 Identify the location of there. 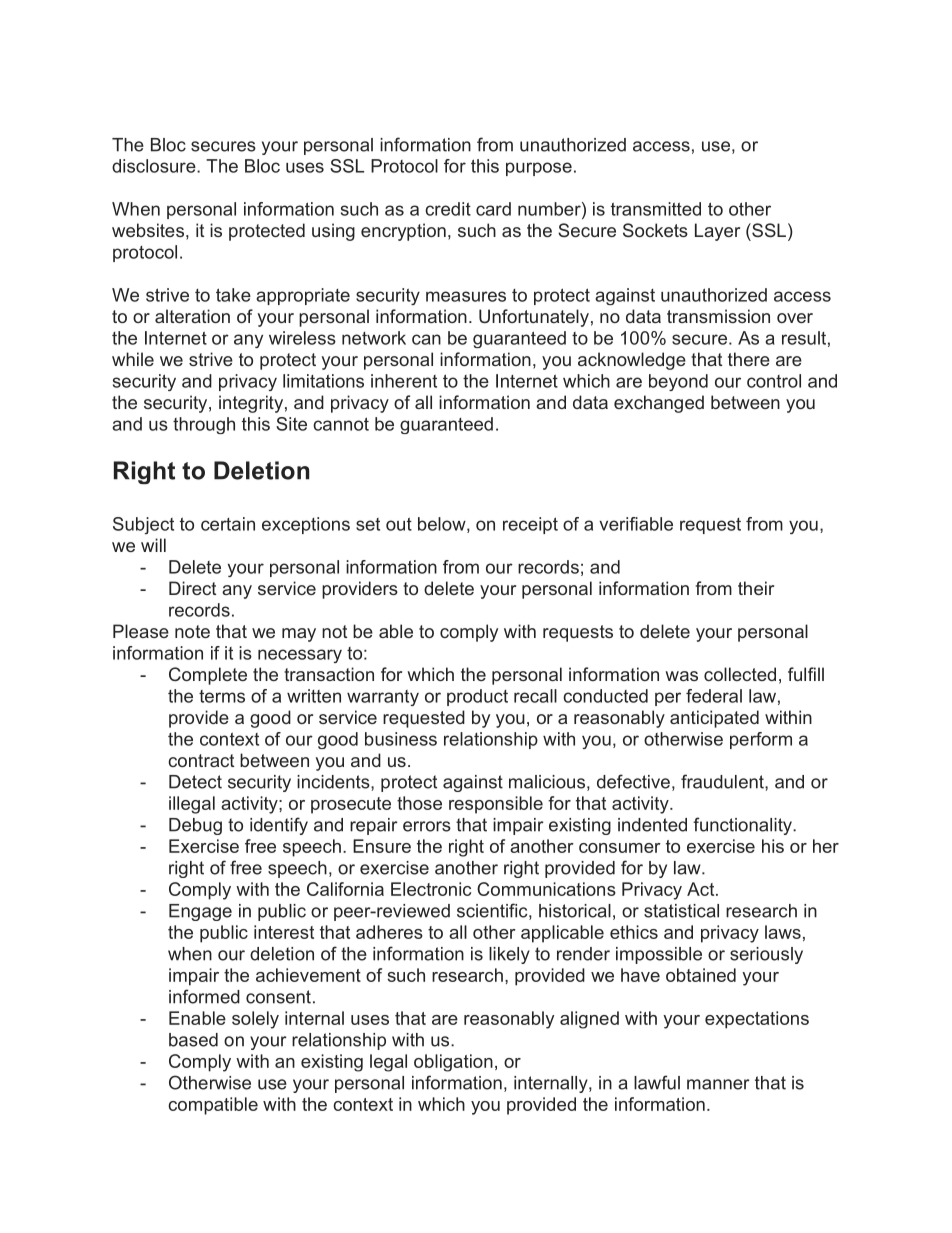
(749, 359).
